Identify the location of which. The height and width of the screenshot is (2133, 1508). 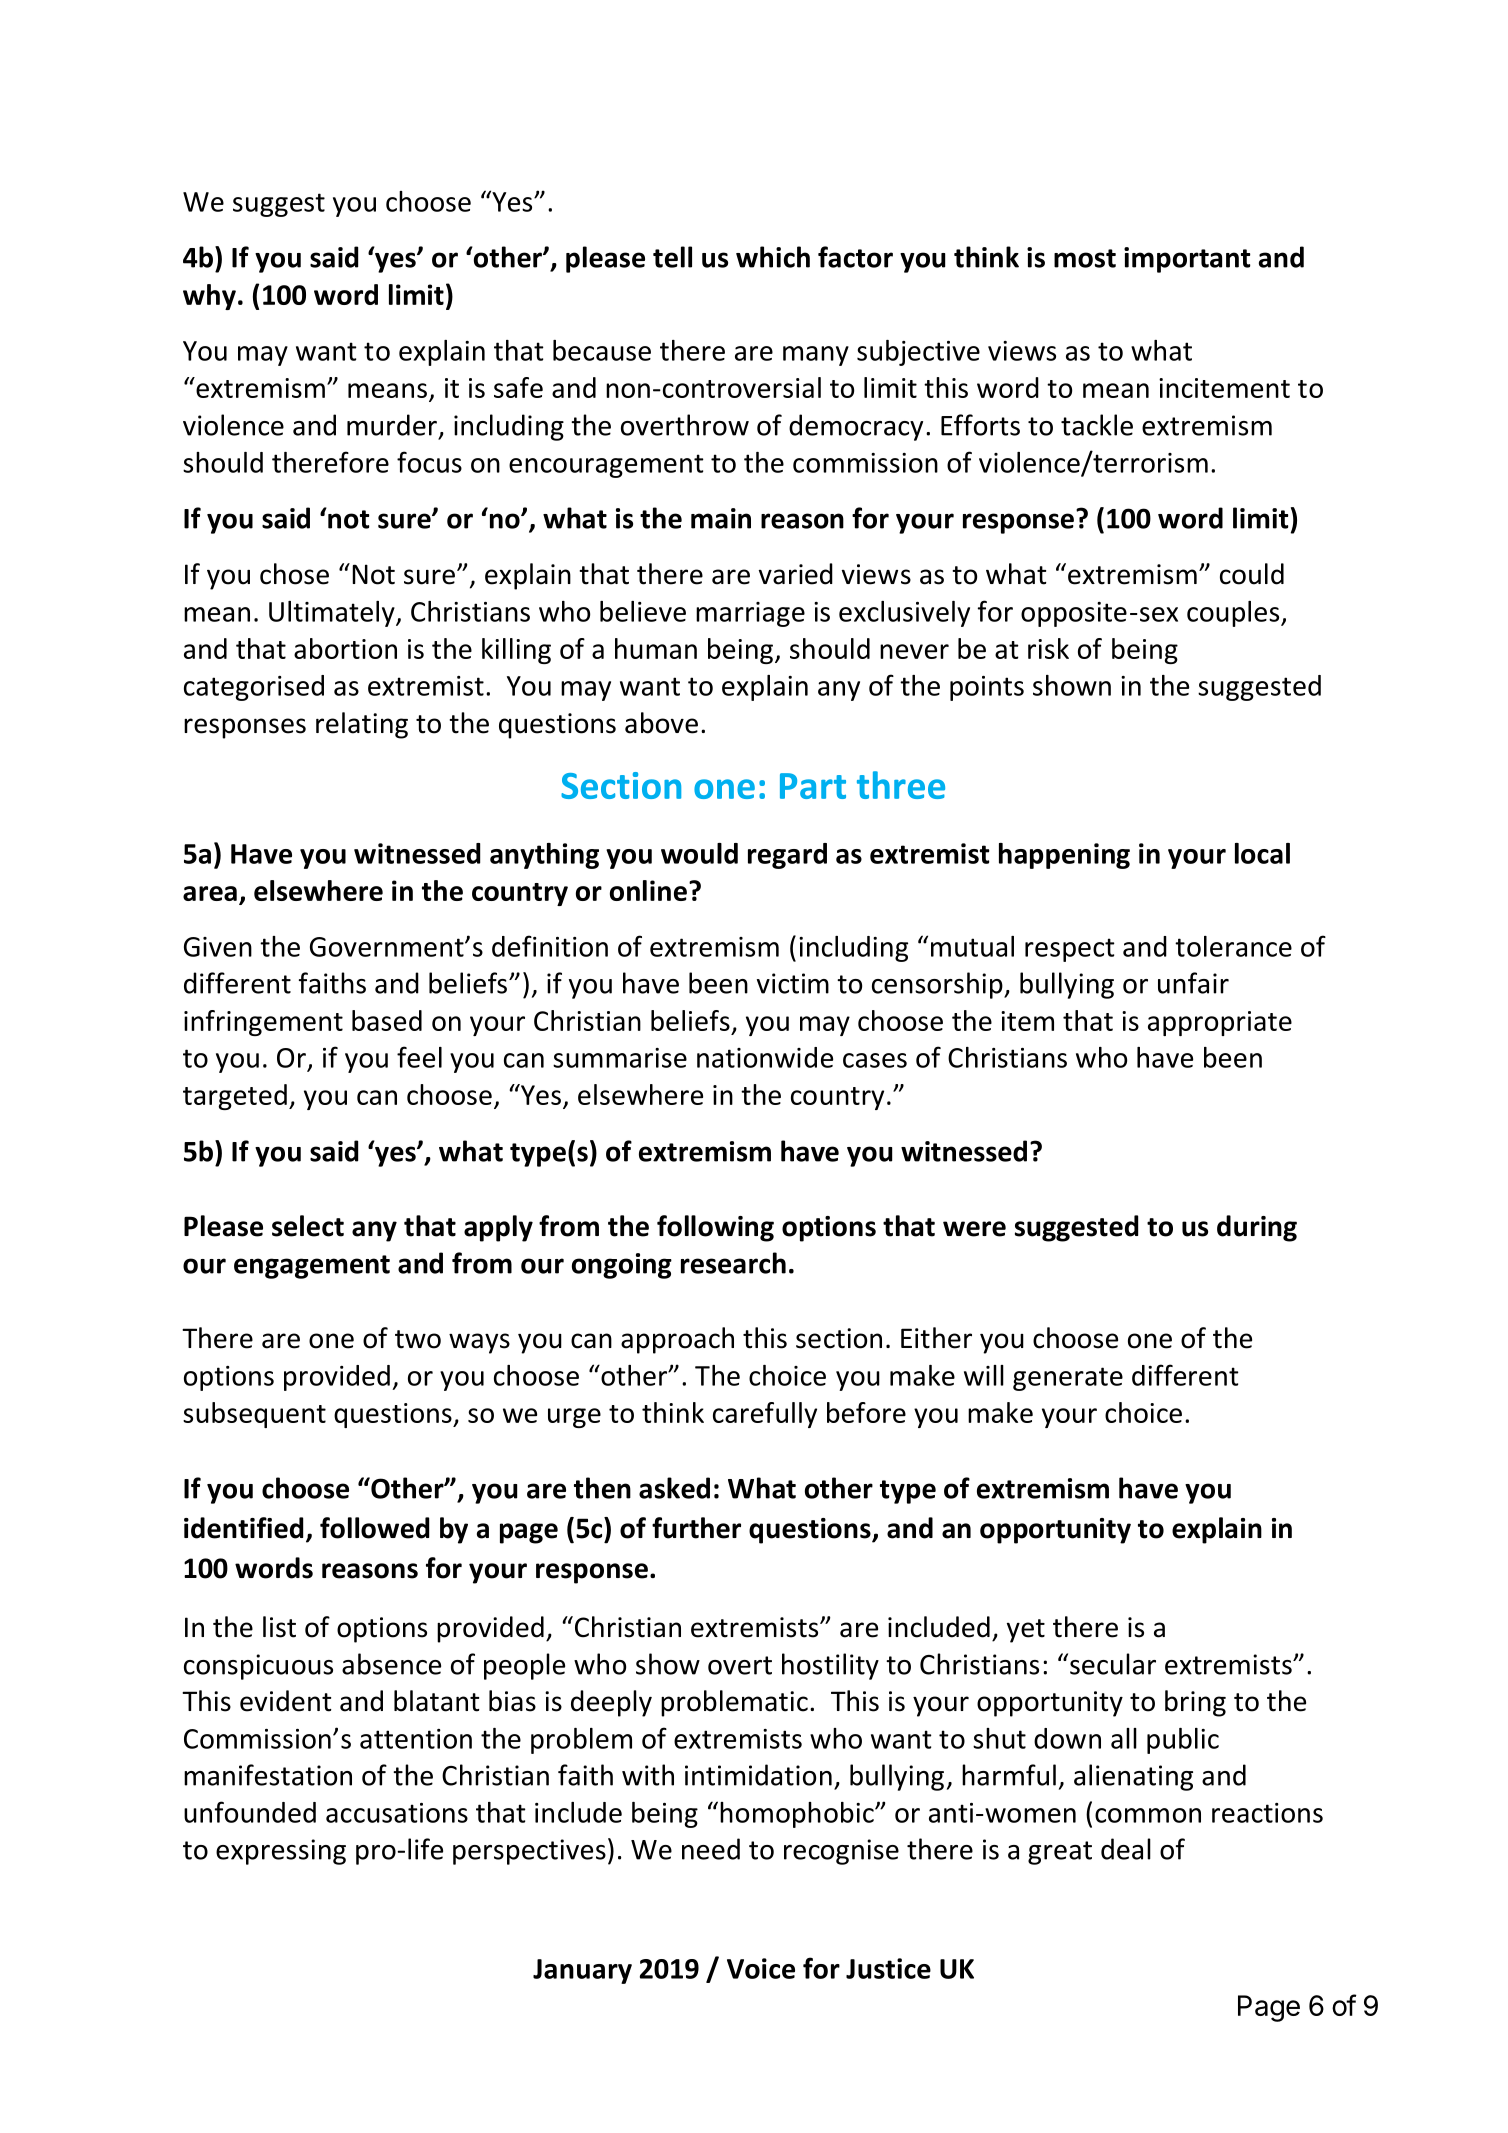
(773, 257).
